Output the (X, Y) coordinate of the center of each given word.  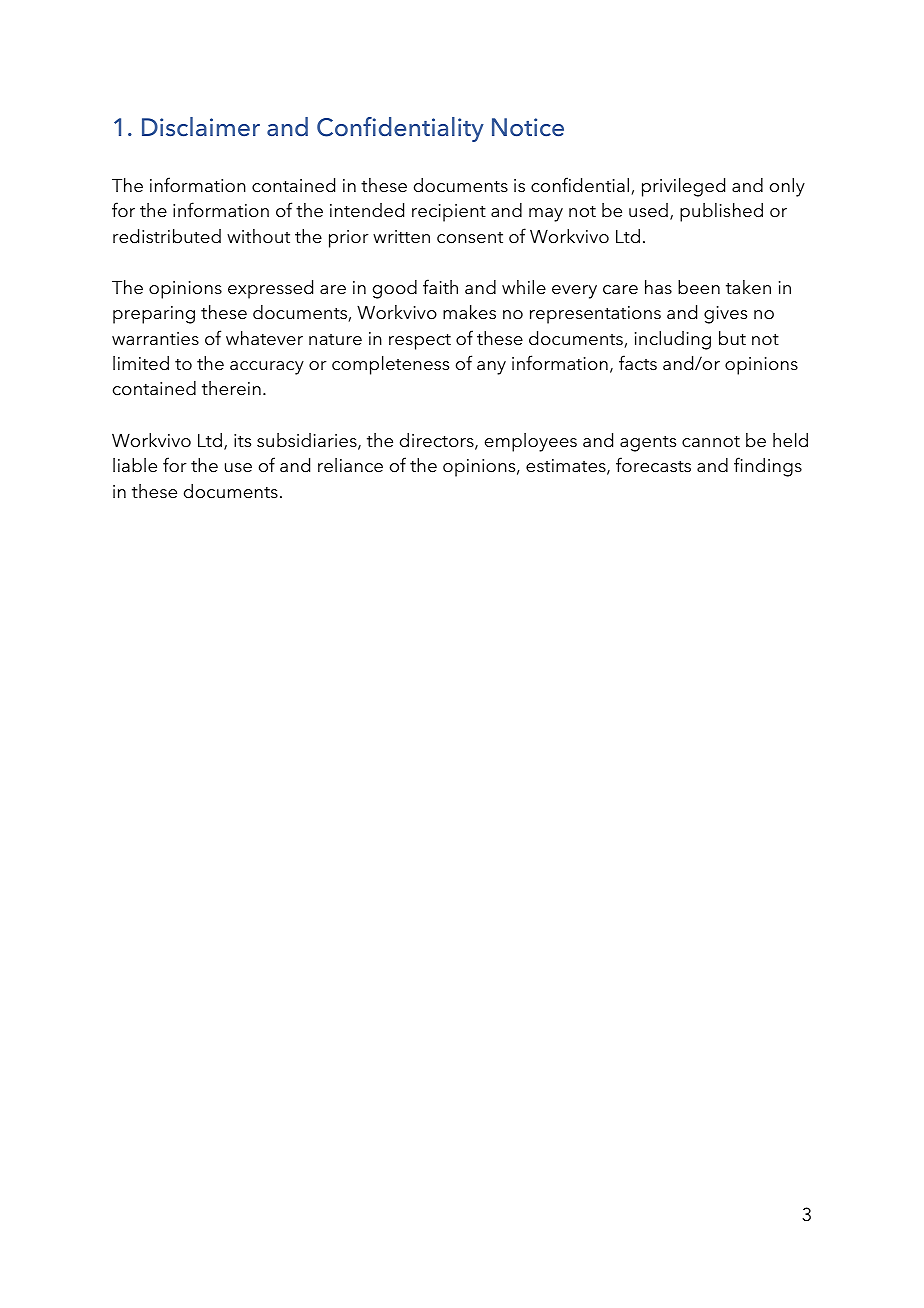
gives (725, 315)
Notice (528, 127)
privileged (683, 187)
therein (231, 388)
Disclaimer (201, 127)
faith (440, 287)
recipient (449, 213)
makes (469, 312)
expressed (270, 289)
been (699, 287)
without (258, 236)
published (721, 212)
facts (638, 363)
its (242, 441)
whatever (264, 338)
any (491, 368)
